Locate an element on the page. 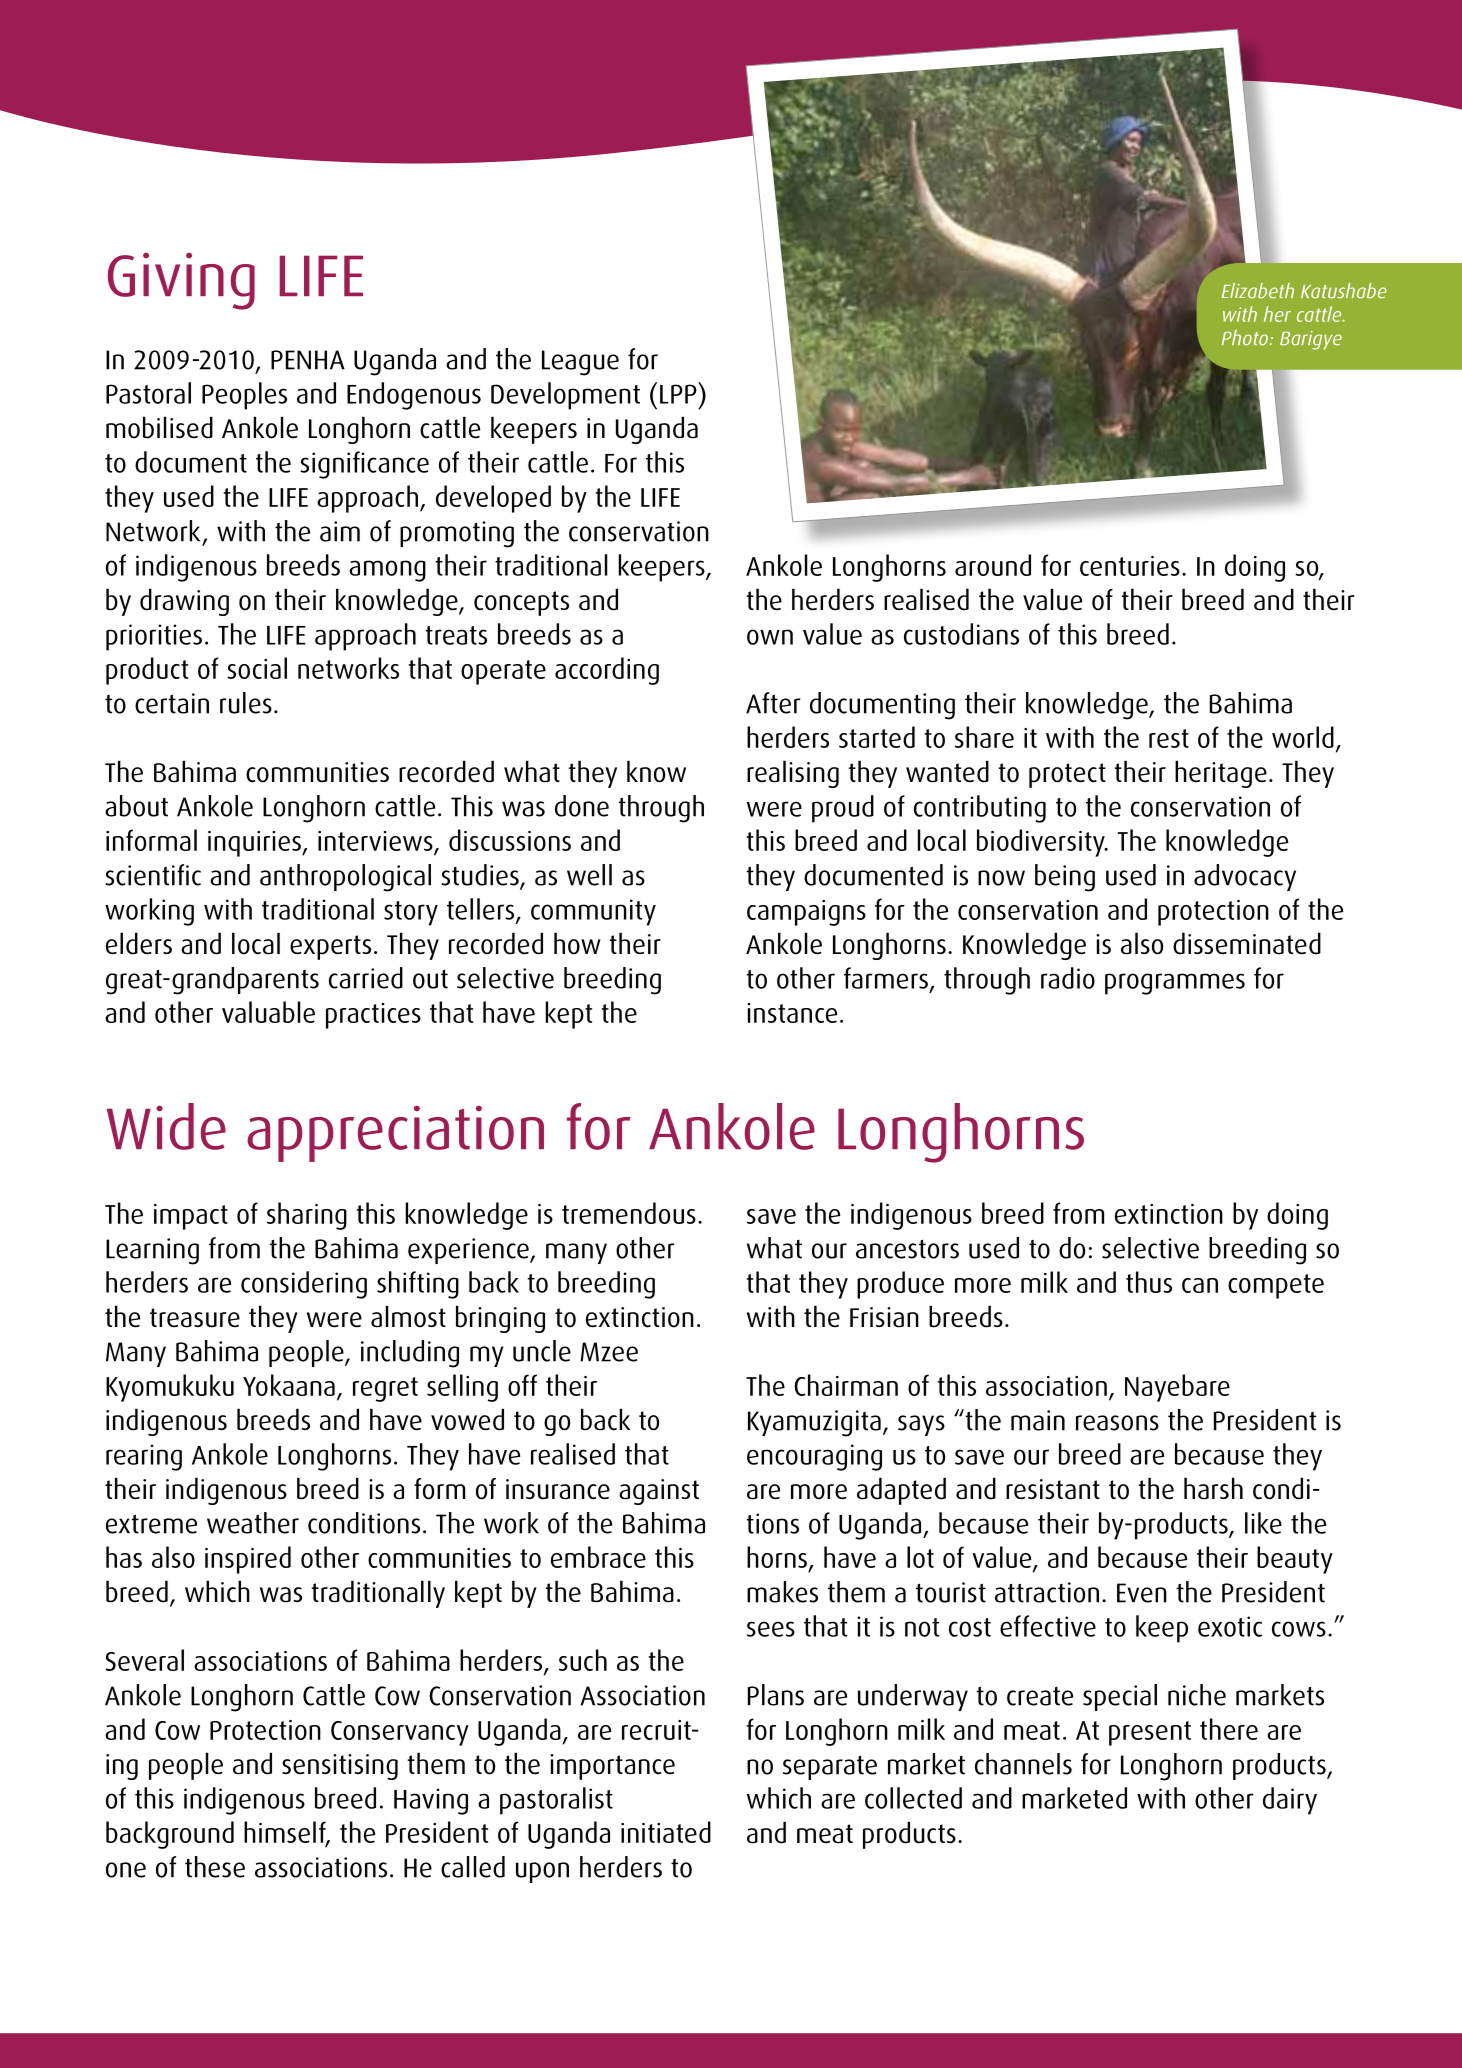  initiated is located at coordinates (666, 1832).
